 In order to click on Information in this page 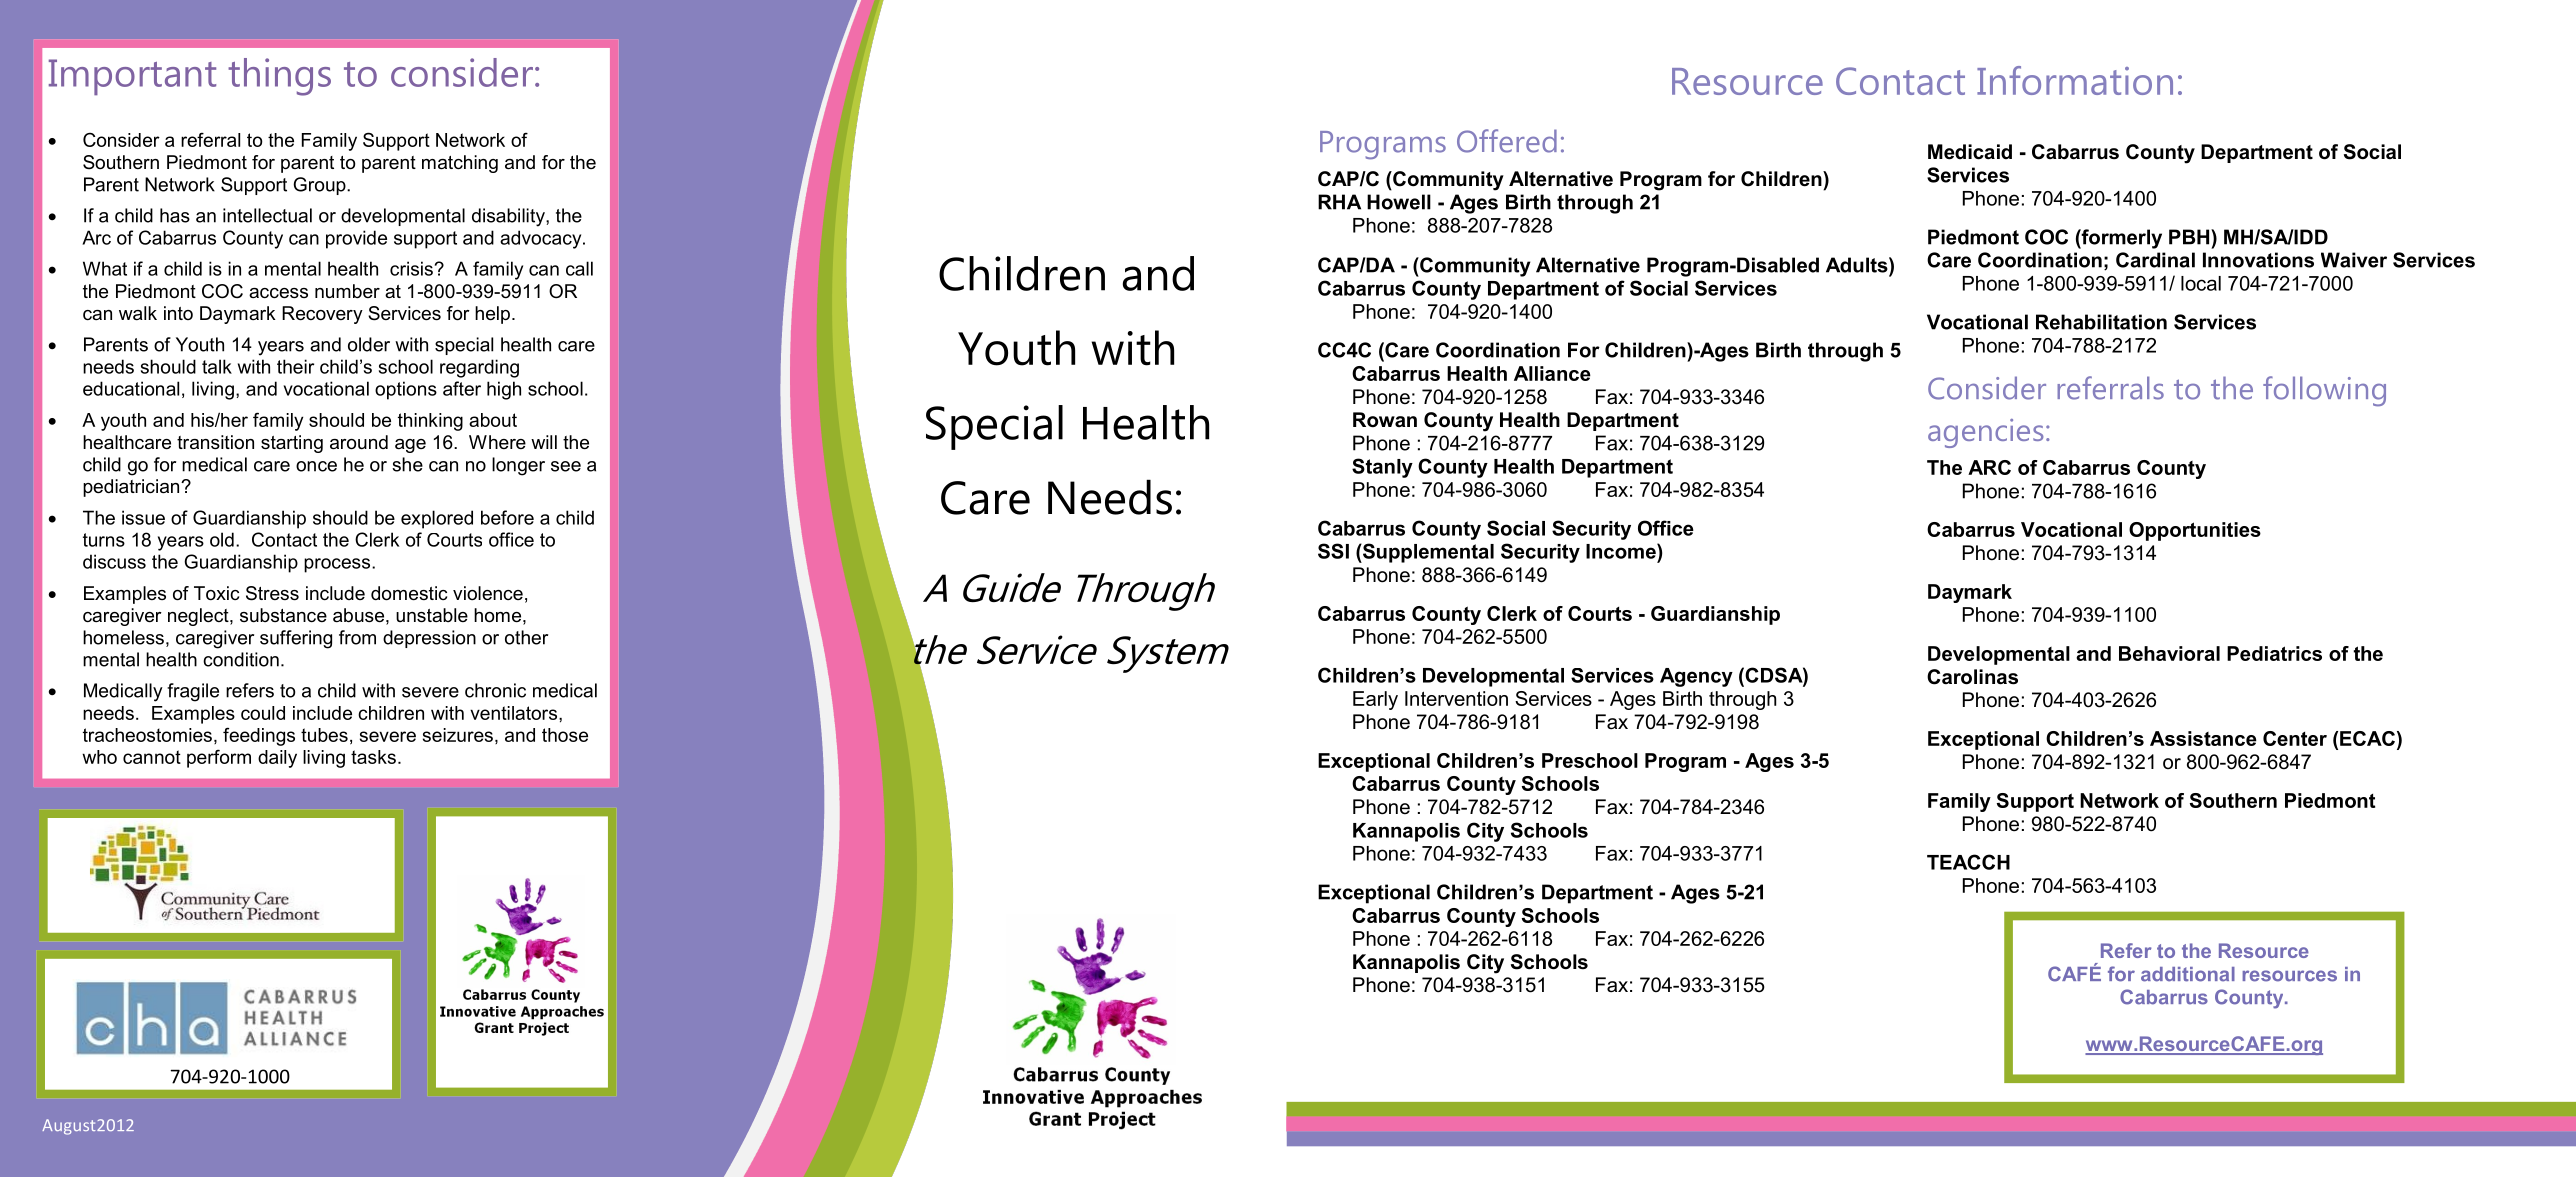, I will do `click(2075, 80)`.
